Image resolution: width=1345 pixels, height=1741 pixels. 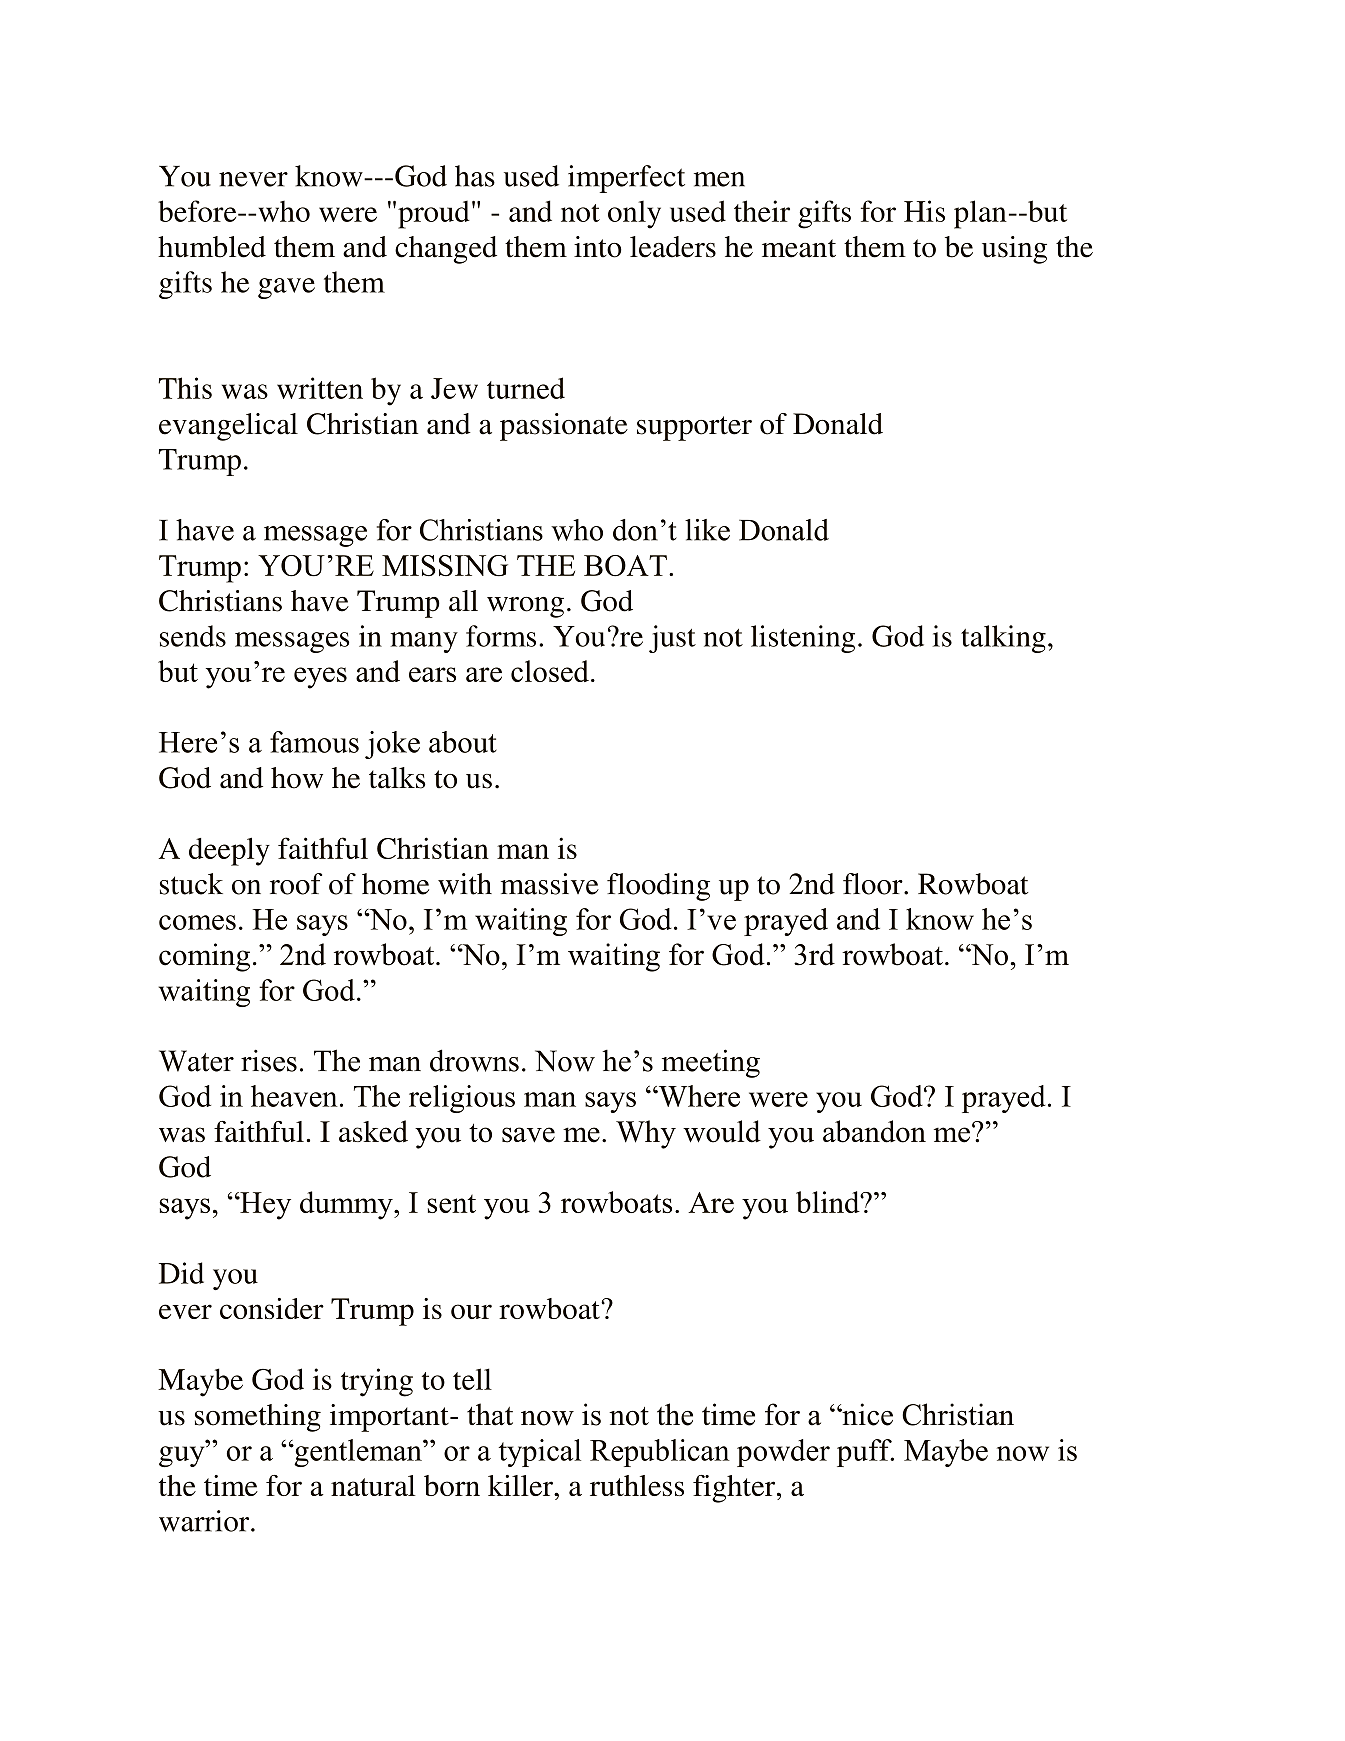 I want to click on puff, so click(x=865, y=1453).
